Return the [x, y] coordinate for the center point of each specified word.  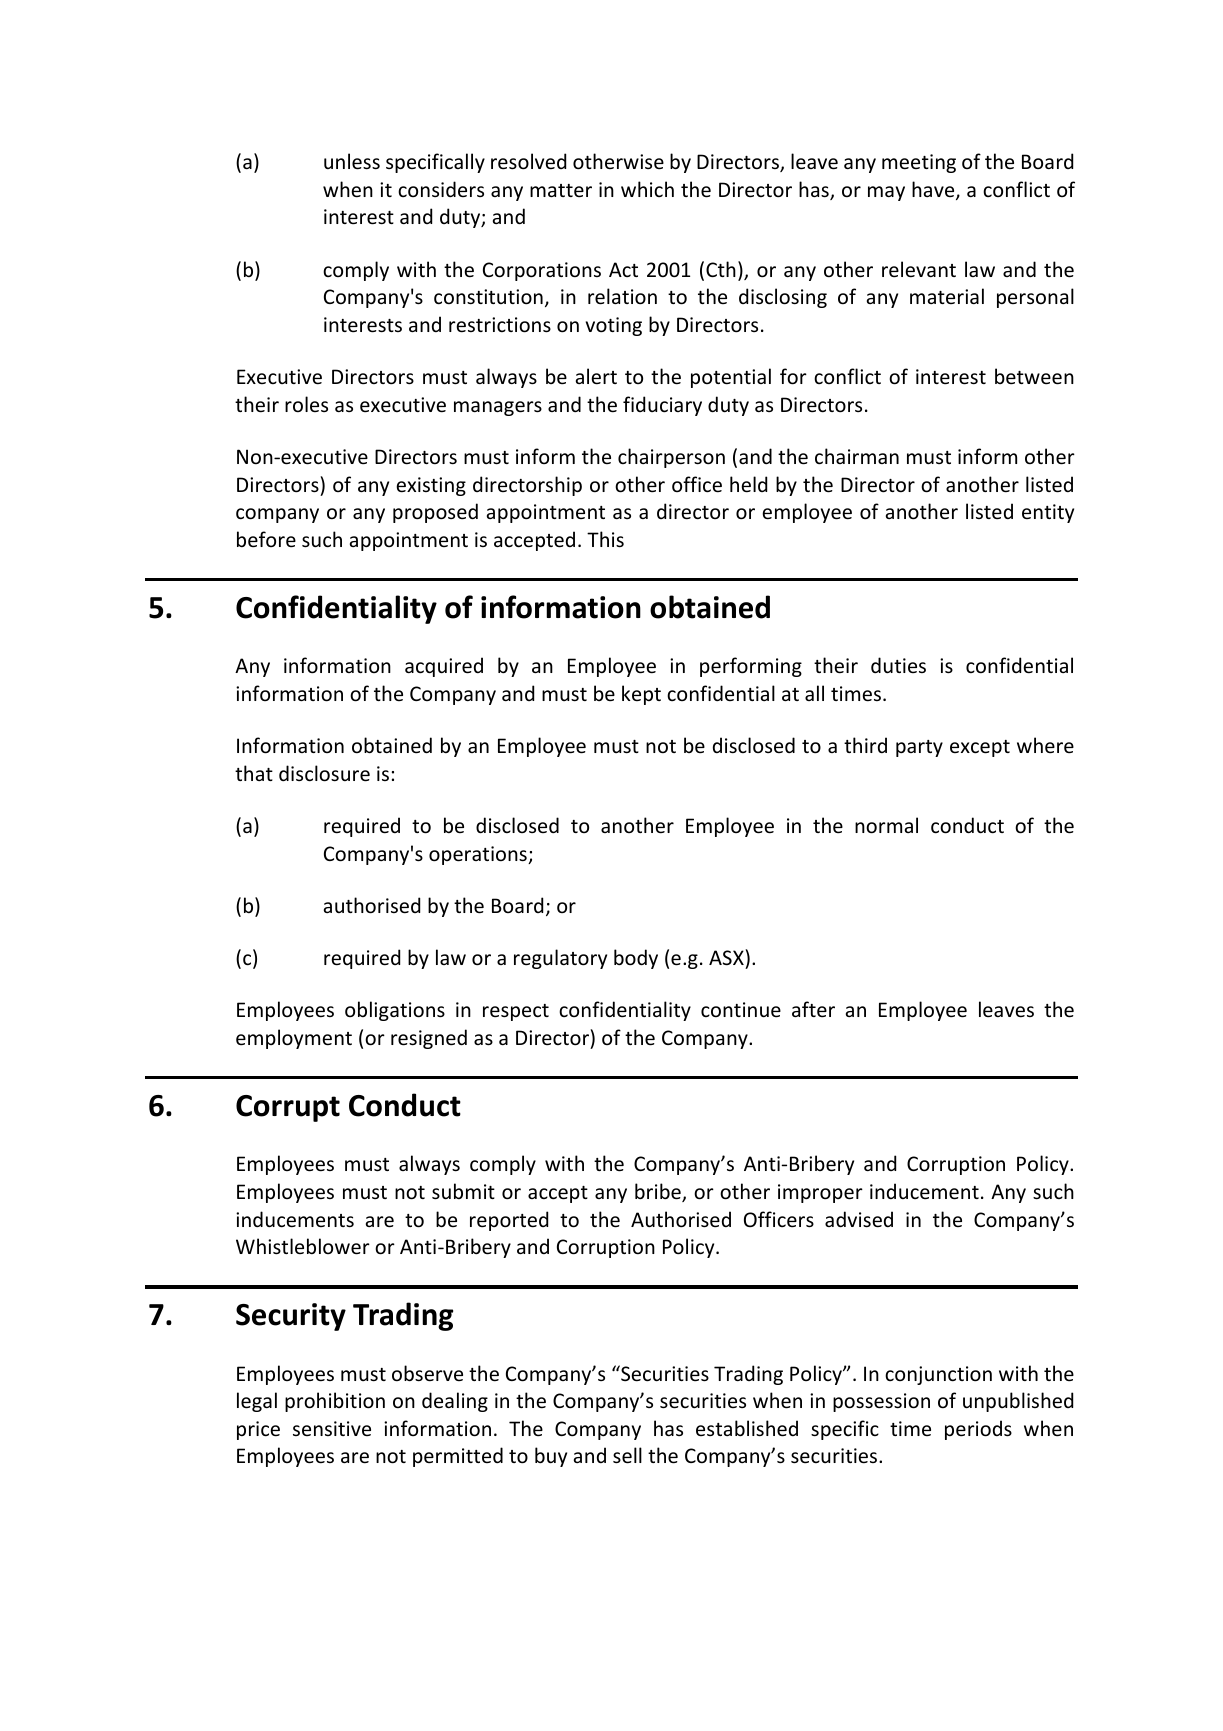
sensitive [332, 1428]
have [934, 190]
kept [641, 695]
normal [886, 825]
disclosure [324, 773]
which [647, 189]
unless [352, 161]
